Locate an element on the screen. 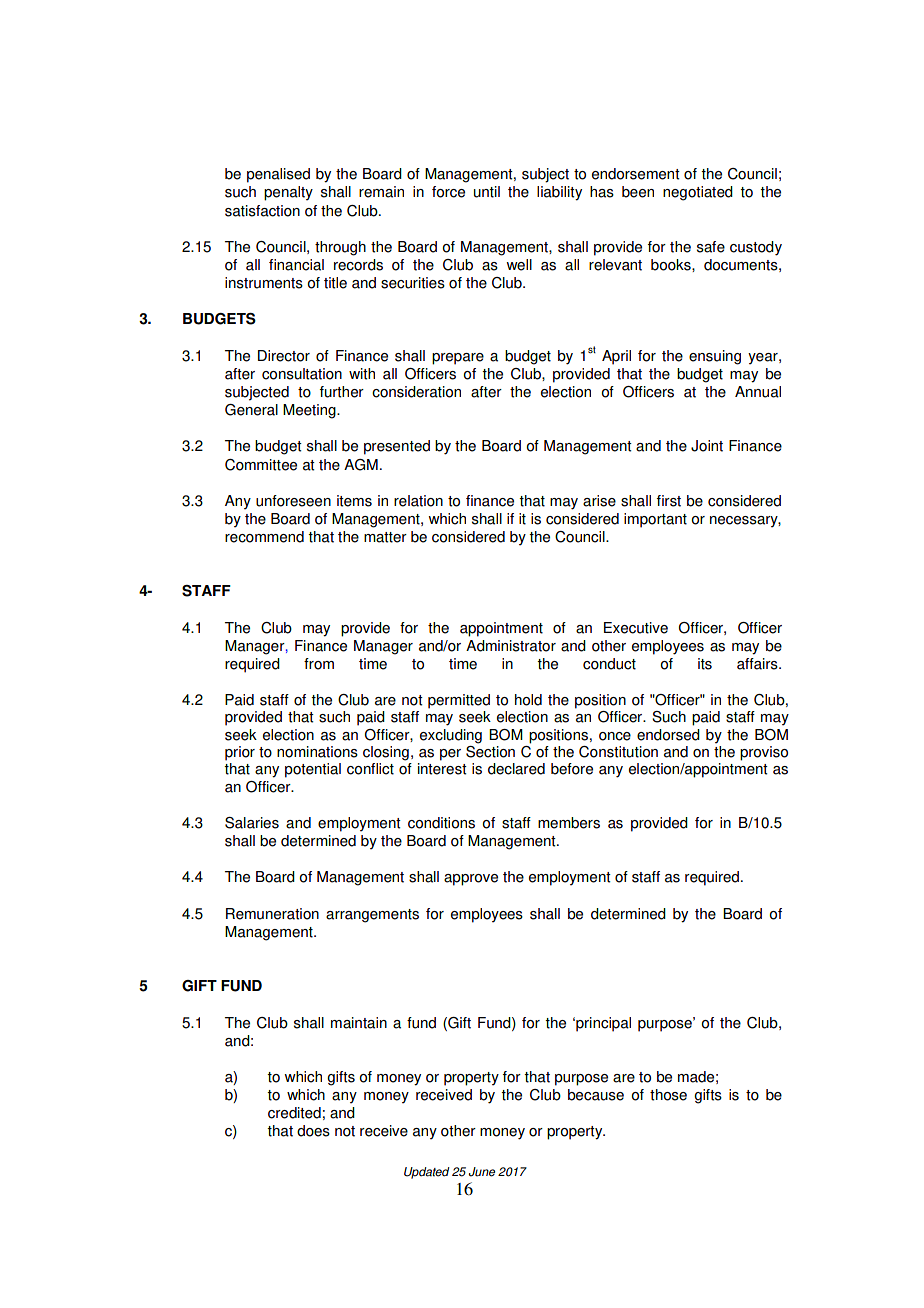 This screenshot has height=1308, width=924. negotiated is located at coordinates (698, 193).
